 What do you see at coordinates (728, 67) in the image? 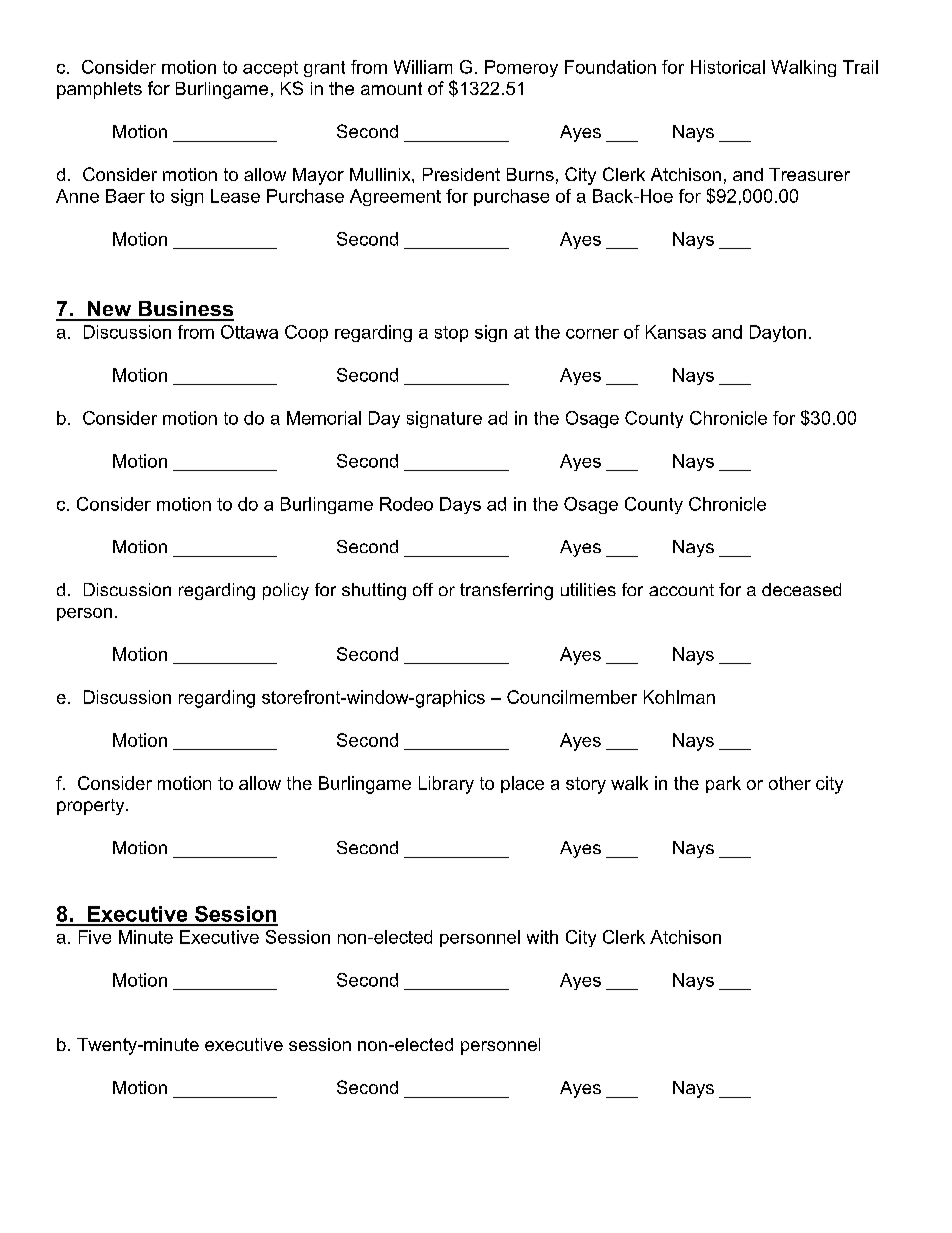
I see `Historical` at bounding box center [728, 67].
